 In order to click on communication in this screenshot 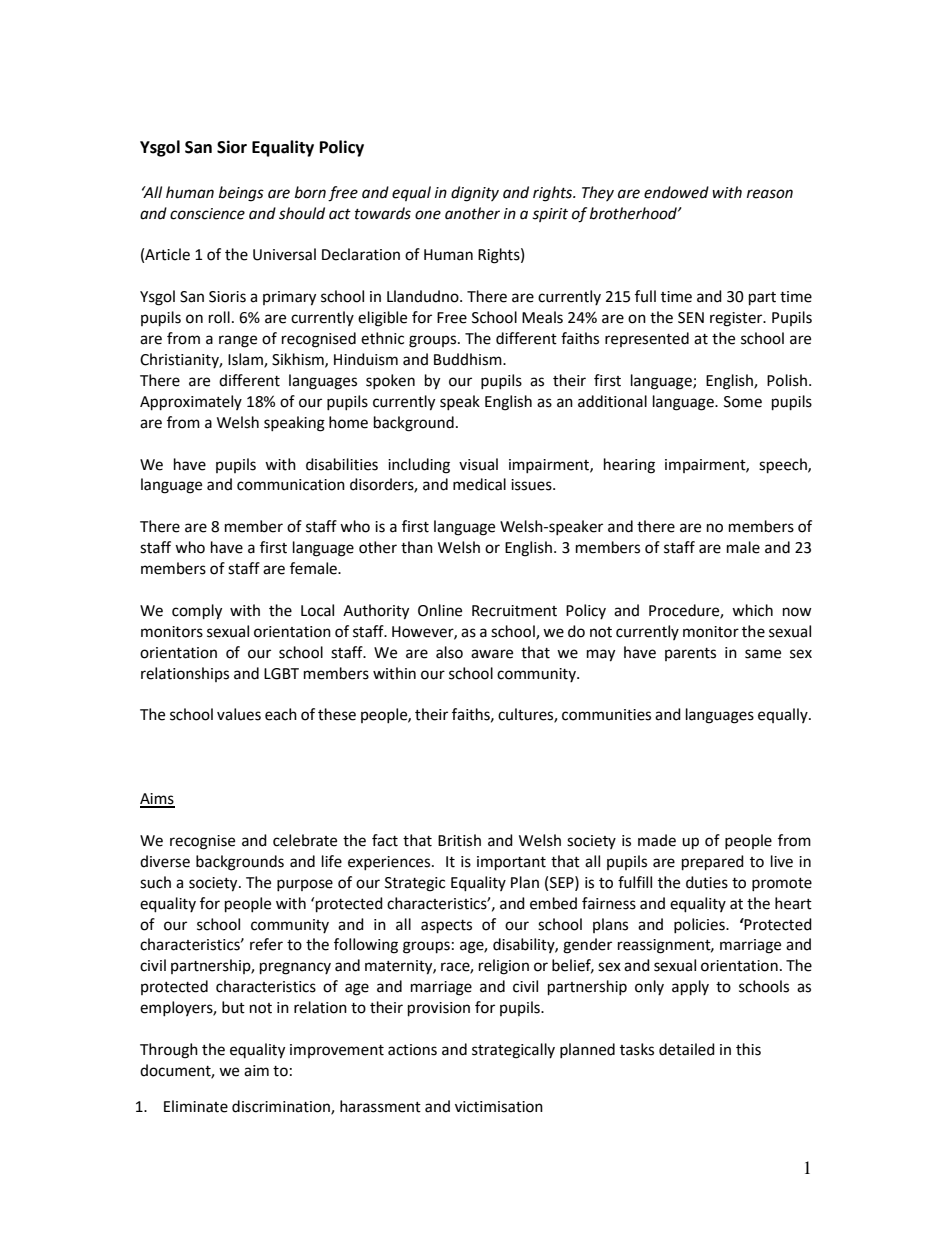, I will do `click(291, 485)`.
